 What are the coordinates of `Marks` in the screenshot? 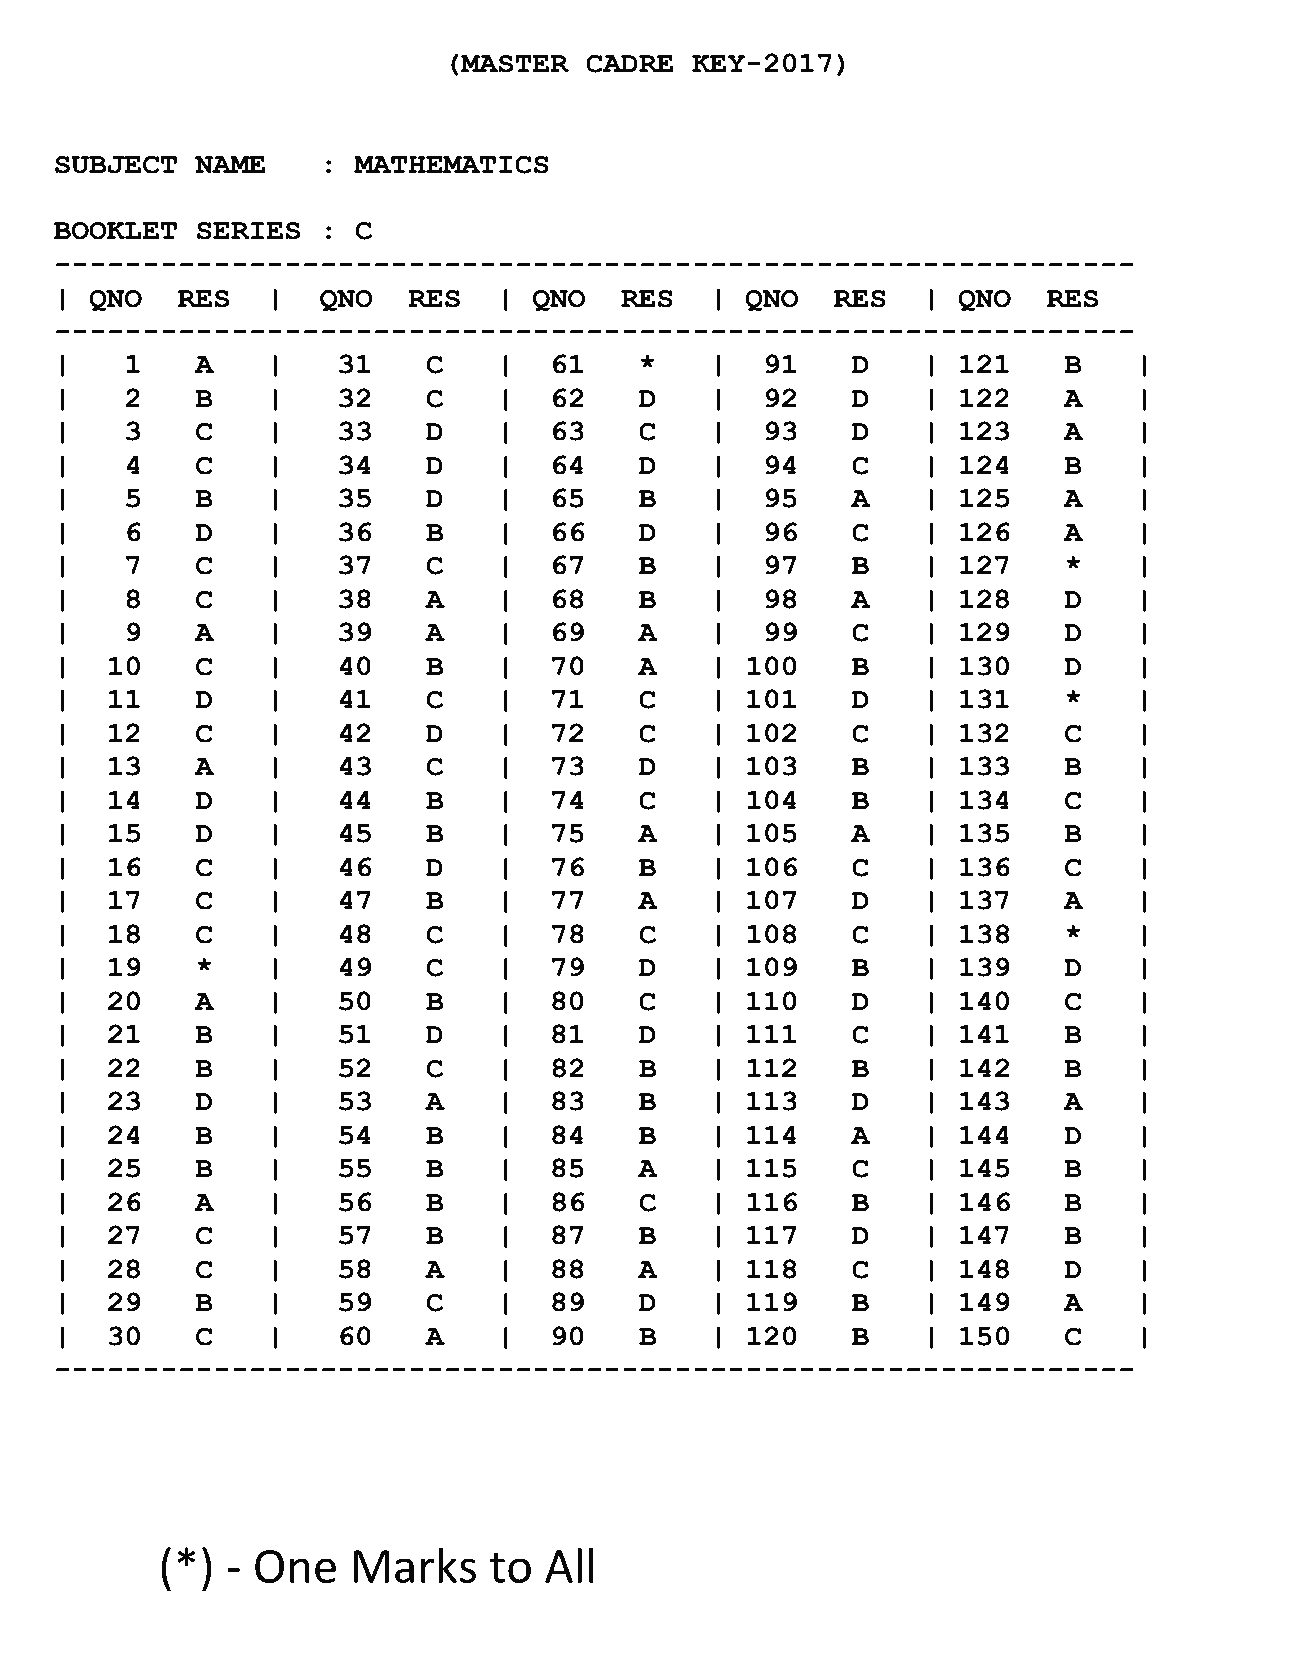 It's located at (415, 1565).
